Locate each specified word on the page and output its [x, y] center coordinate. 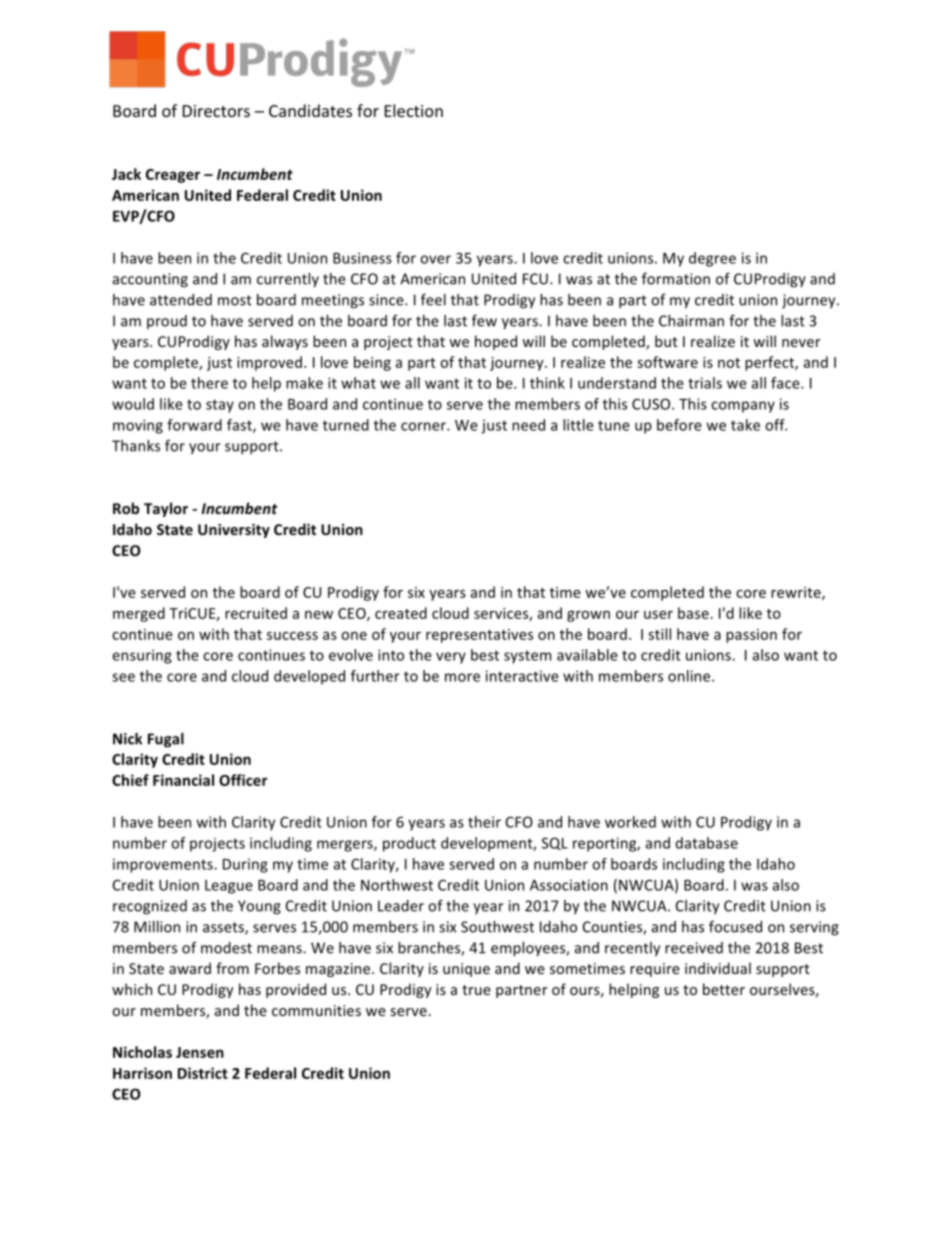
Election [414, 110]
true [476, 990]
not [729, 363]
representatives [479, 636]
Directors [216, 111]
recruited [256, 613]
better [724, 989]
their [484, 822]
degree [712, 259]
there [209, 383]
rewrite [797, 593]
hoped [496, 342]
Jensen [200, 1052]
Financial [183, 780]
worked [630, 822]
